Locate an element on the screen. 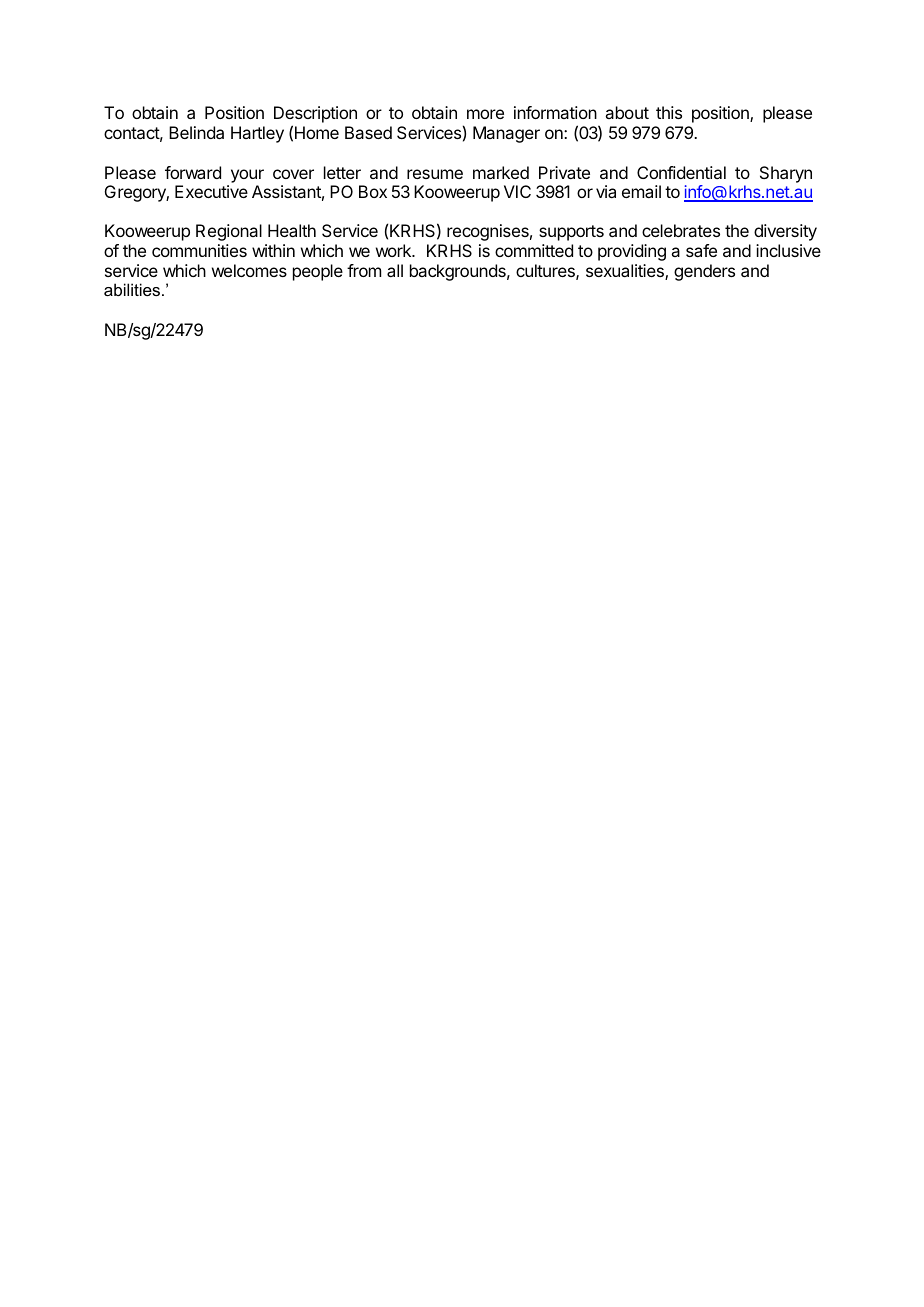  Description is located at coordinates (315, 116).
